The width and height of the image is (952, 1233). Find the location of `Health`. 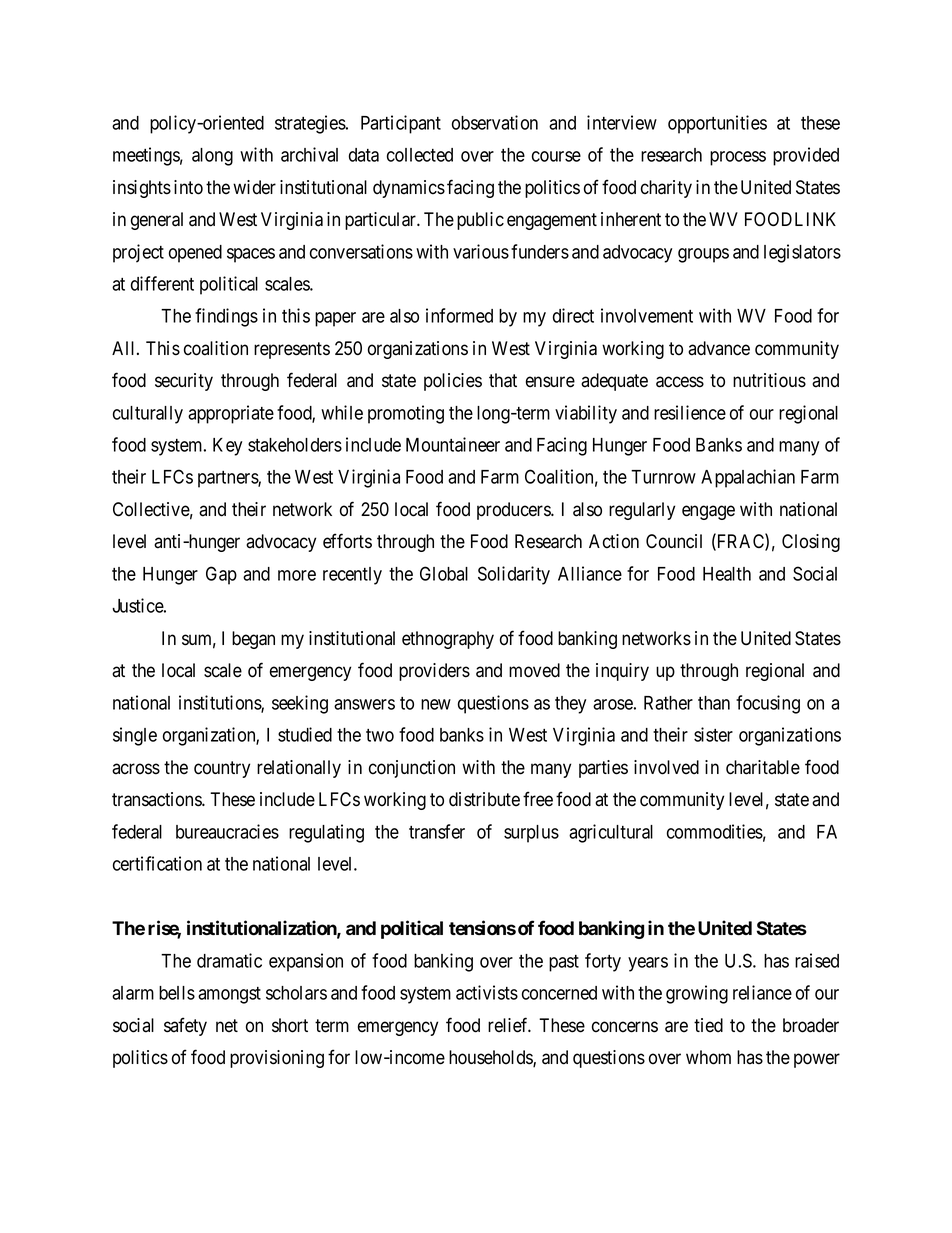

Health is located at coordinates (727, 574).
